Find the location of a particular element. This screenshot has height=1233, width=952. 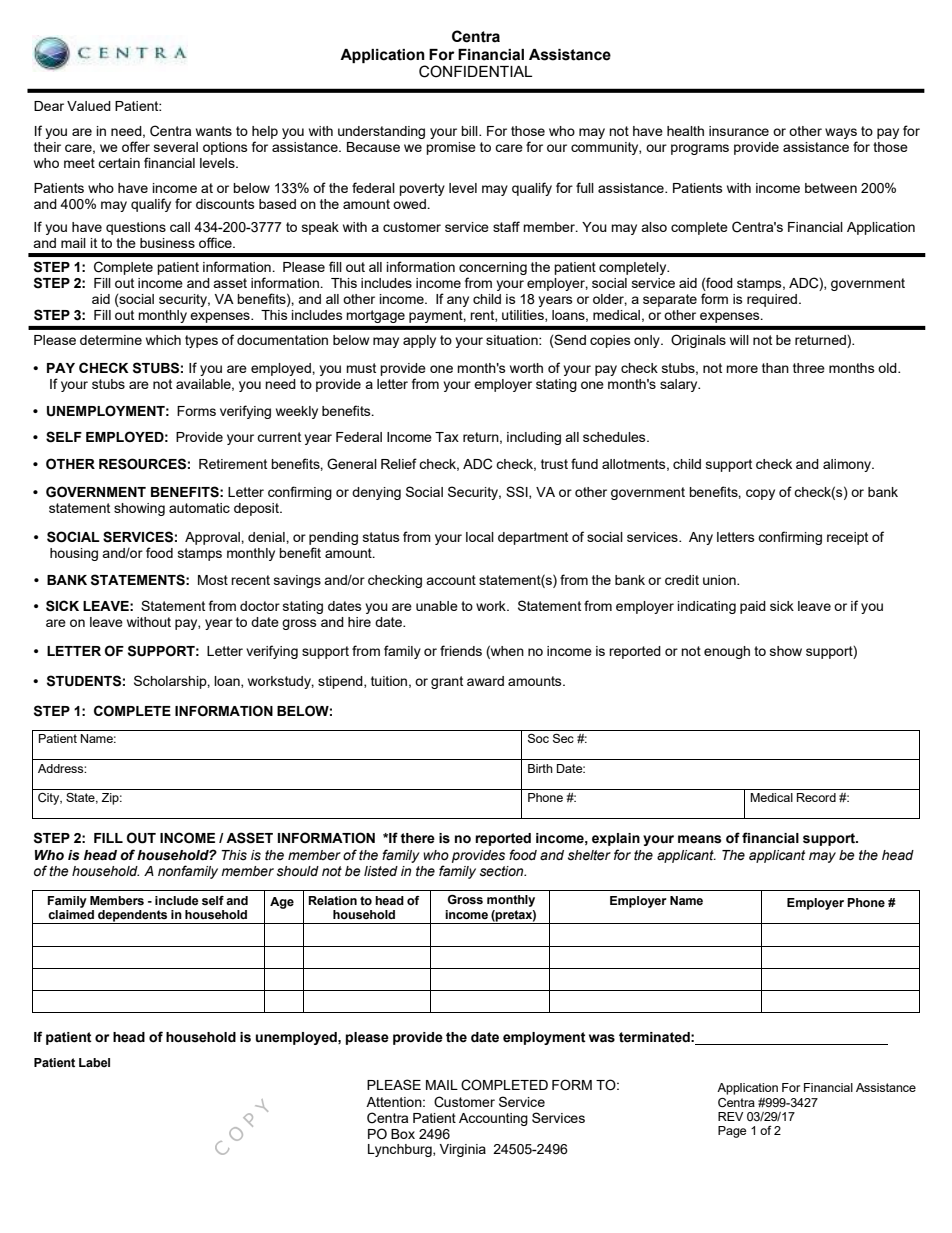

paid is located at coordinates (753, 607).
